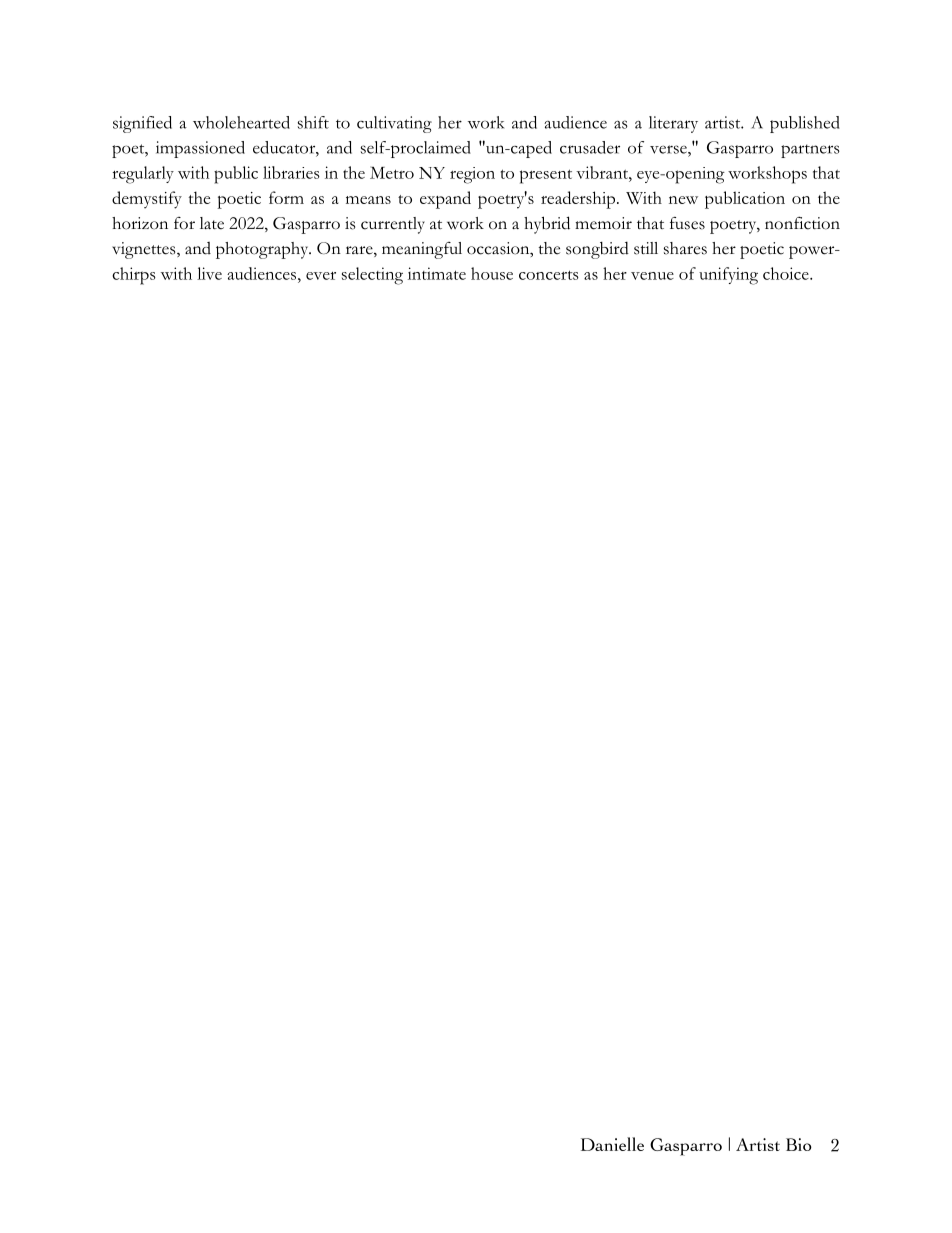 This image has height=1233, width=952. I want to click on ever, so click(321, 276).
